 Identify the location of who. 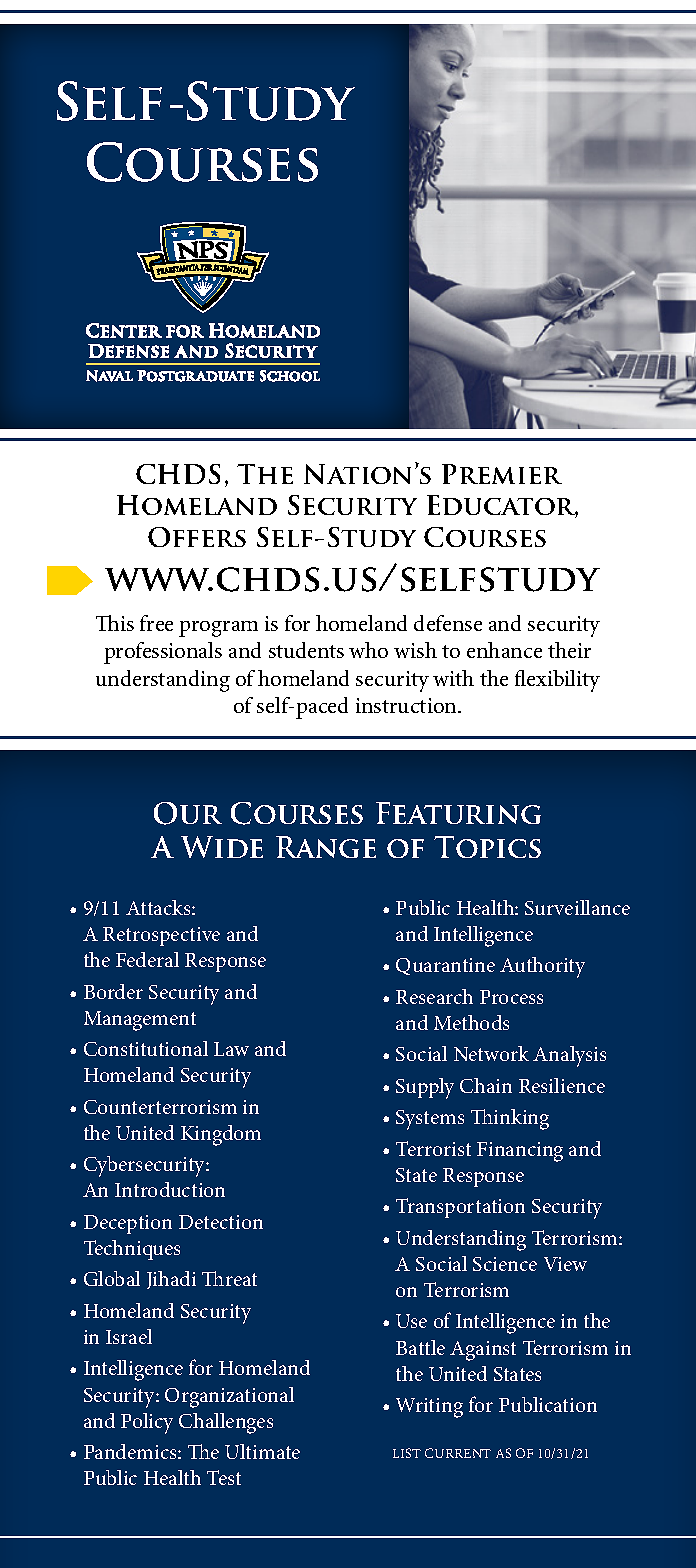
(368, 650).
